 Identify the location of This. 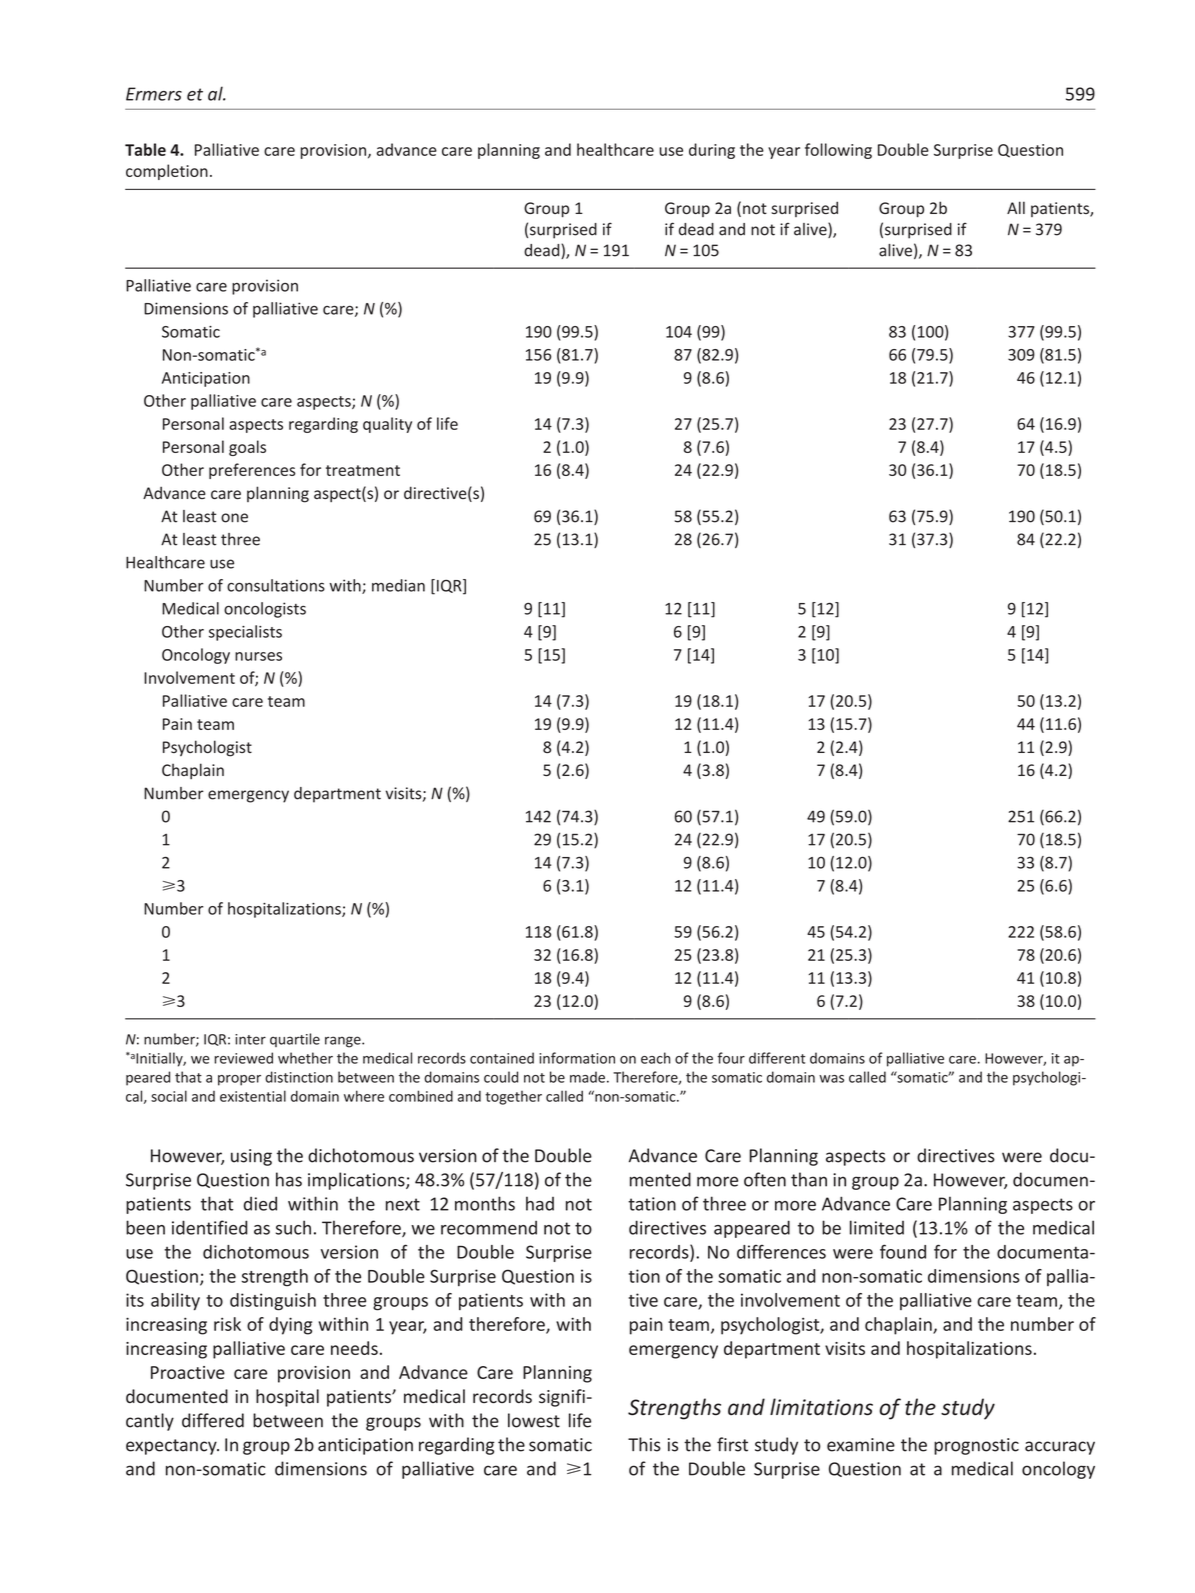
(644, 1444).
